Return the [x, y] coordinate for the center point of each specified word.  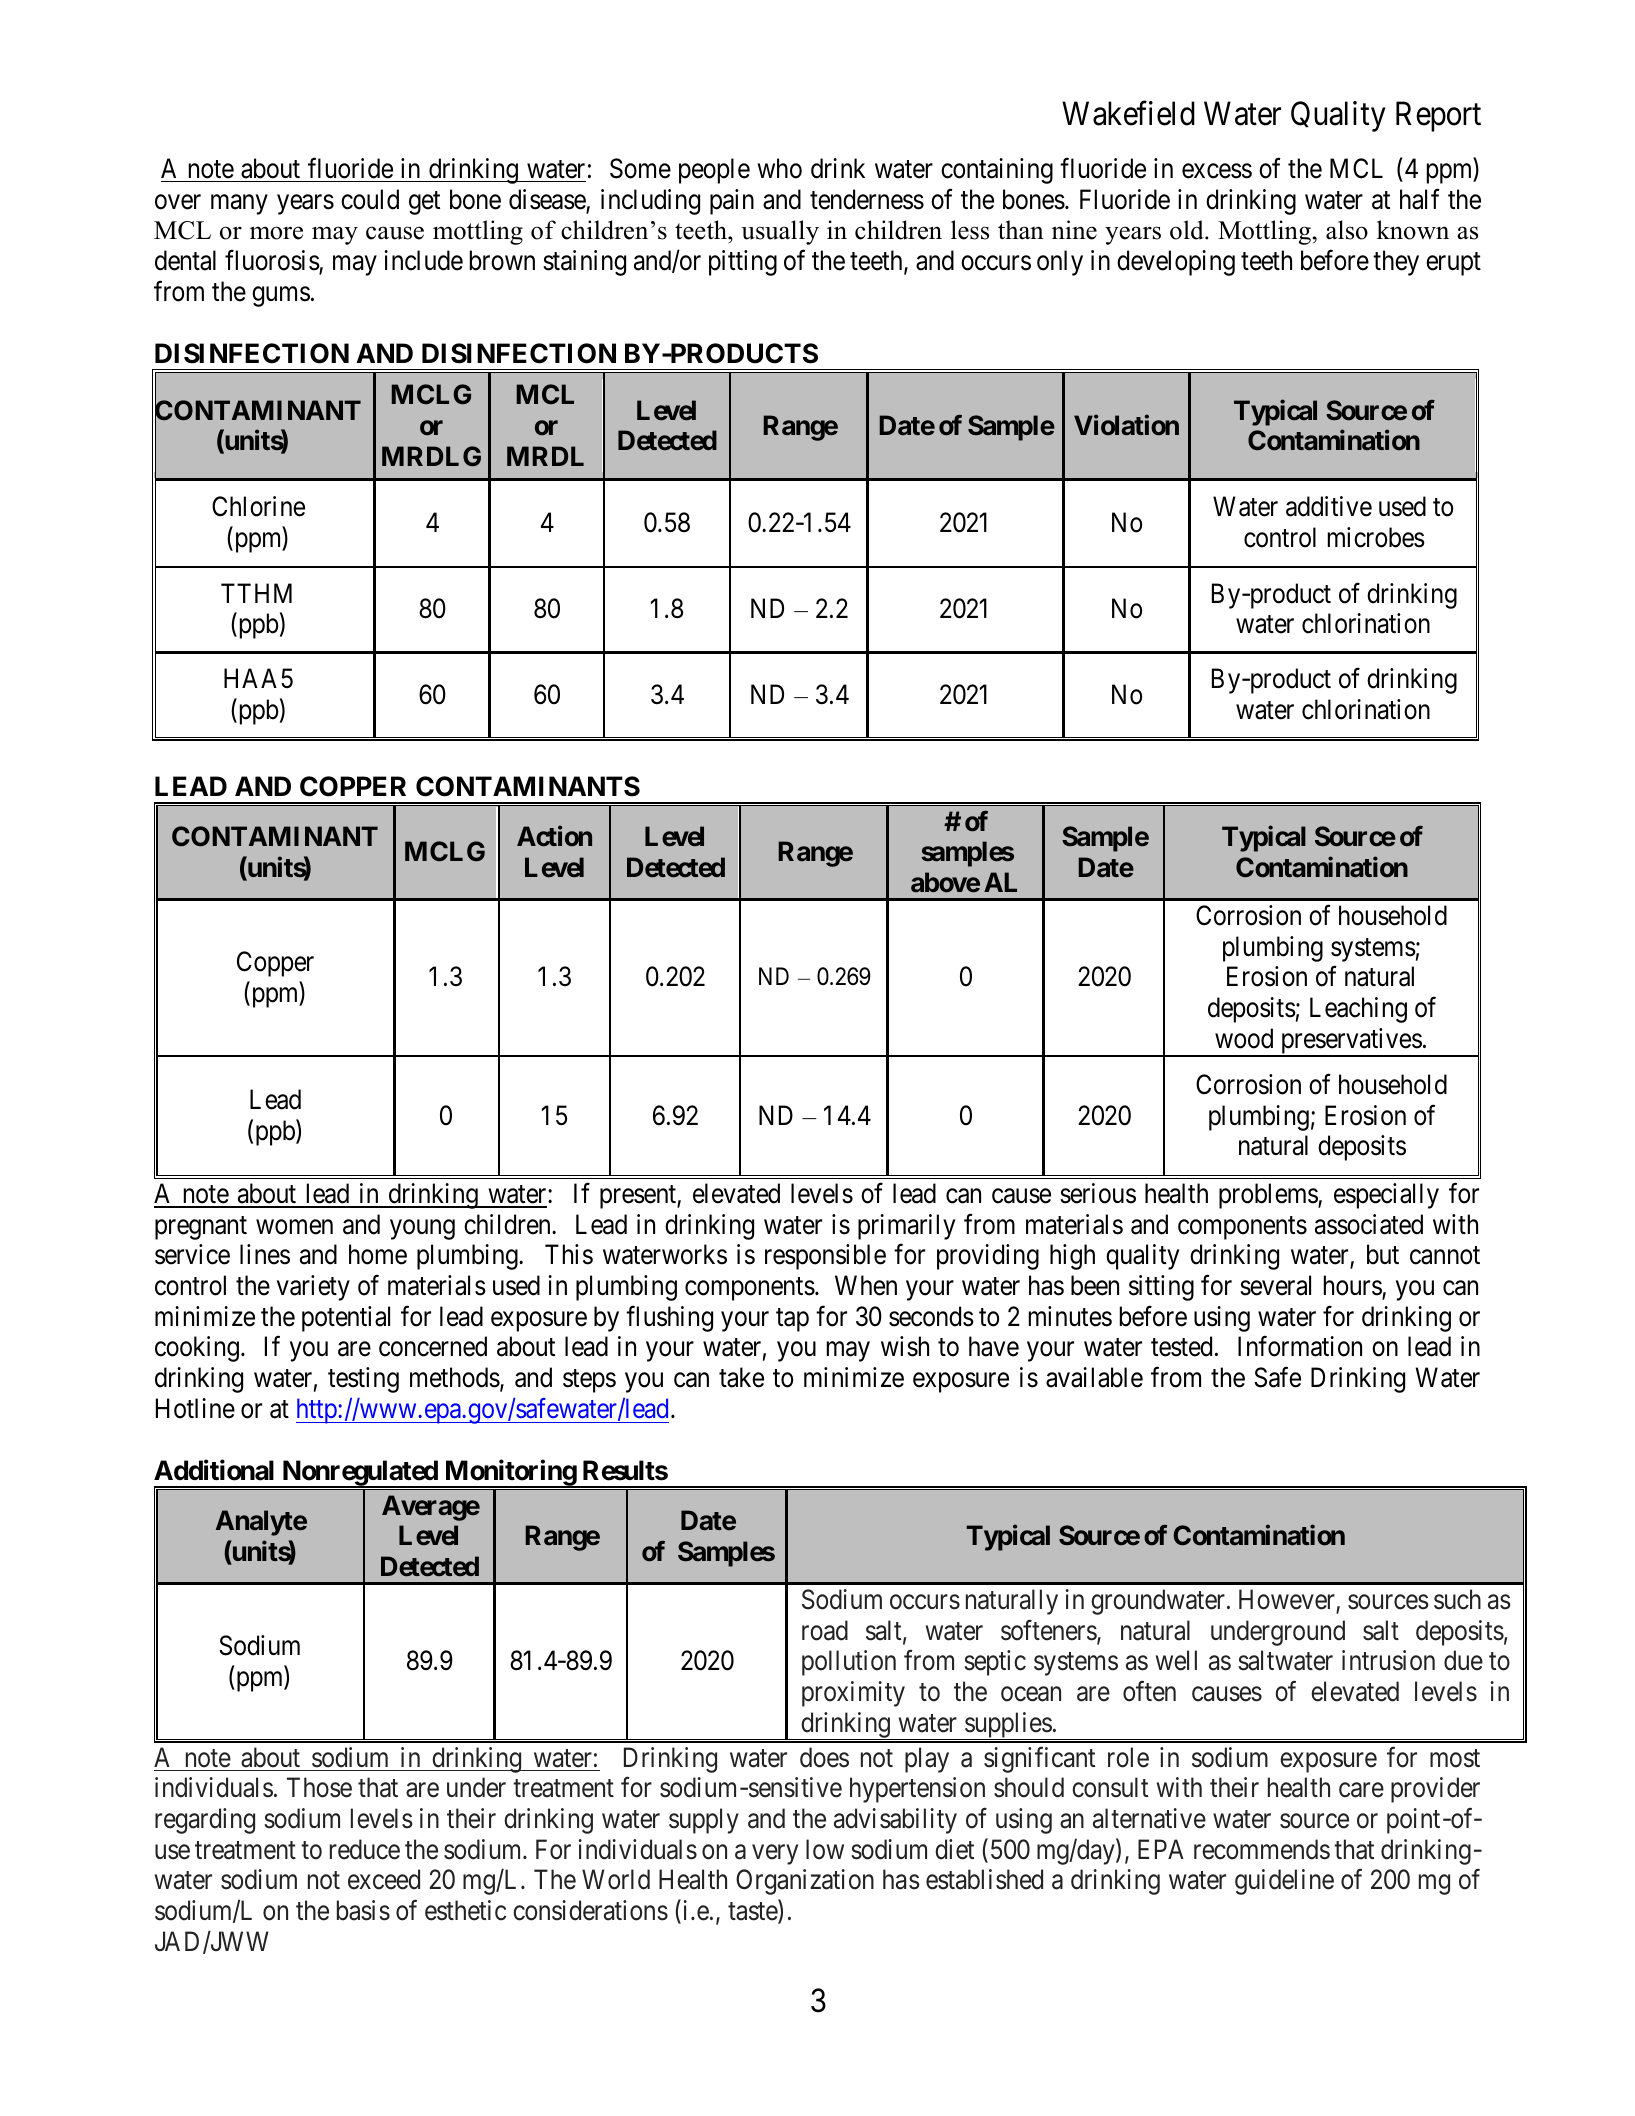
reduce [365, 1849]
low [825, 1849]
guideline [1284, 1882]
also [1347, 230]
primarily [906, 1227]
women [294, 1227]
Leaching [1358, 1010]
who [780, 168]
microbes [1376, 537]
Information [1300, 1346]
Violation [1126, 425]
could [370, 199]
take [741, 1377]
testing [363, 1380]
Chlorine [258, 506]
